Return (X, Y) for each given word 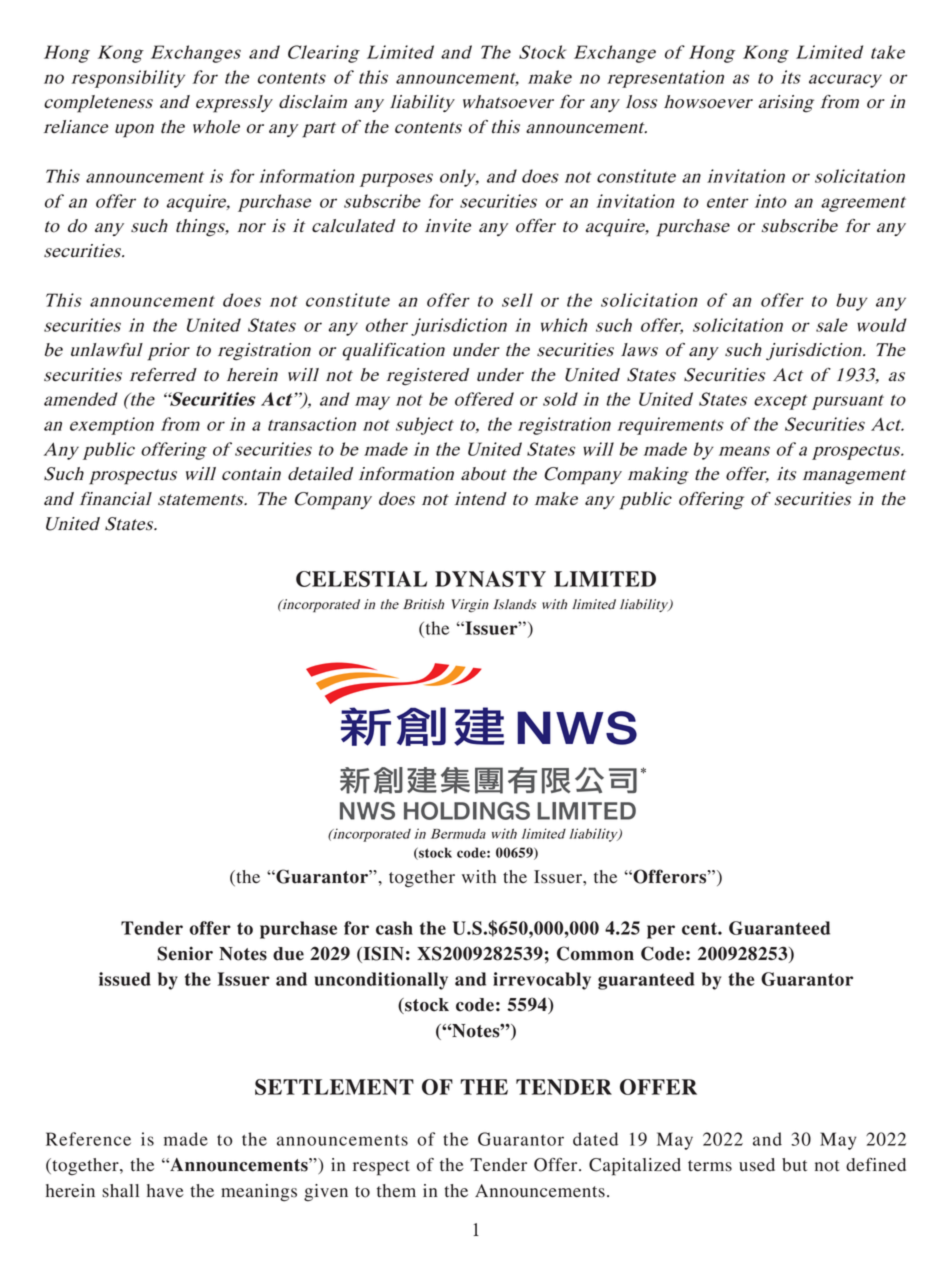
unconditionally (381, 981)
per (661, 932)
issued (125, 979)
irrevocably (542, 981)
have (165, 1191)
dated (595, 1139)
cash (394, 928)
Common (595, 953)
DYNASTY (490, 579)
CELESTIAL (361, 579)
